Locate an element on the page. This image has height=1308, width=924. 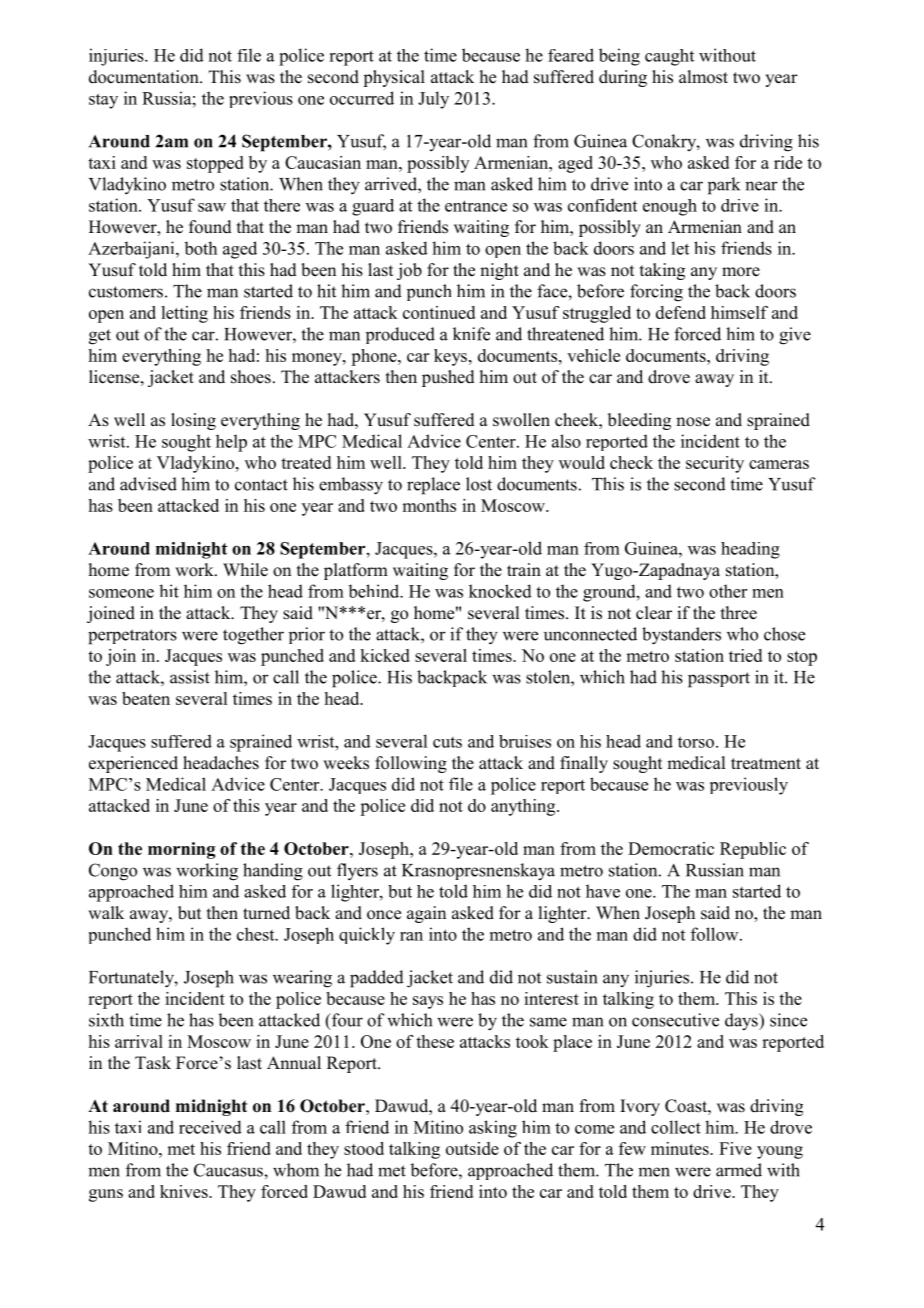
almost is located at coordinates (703, 77).
